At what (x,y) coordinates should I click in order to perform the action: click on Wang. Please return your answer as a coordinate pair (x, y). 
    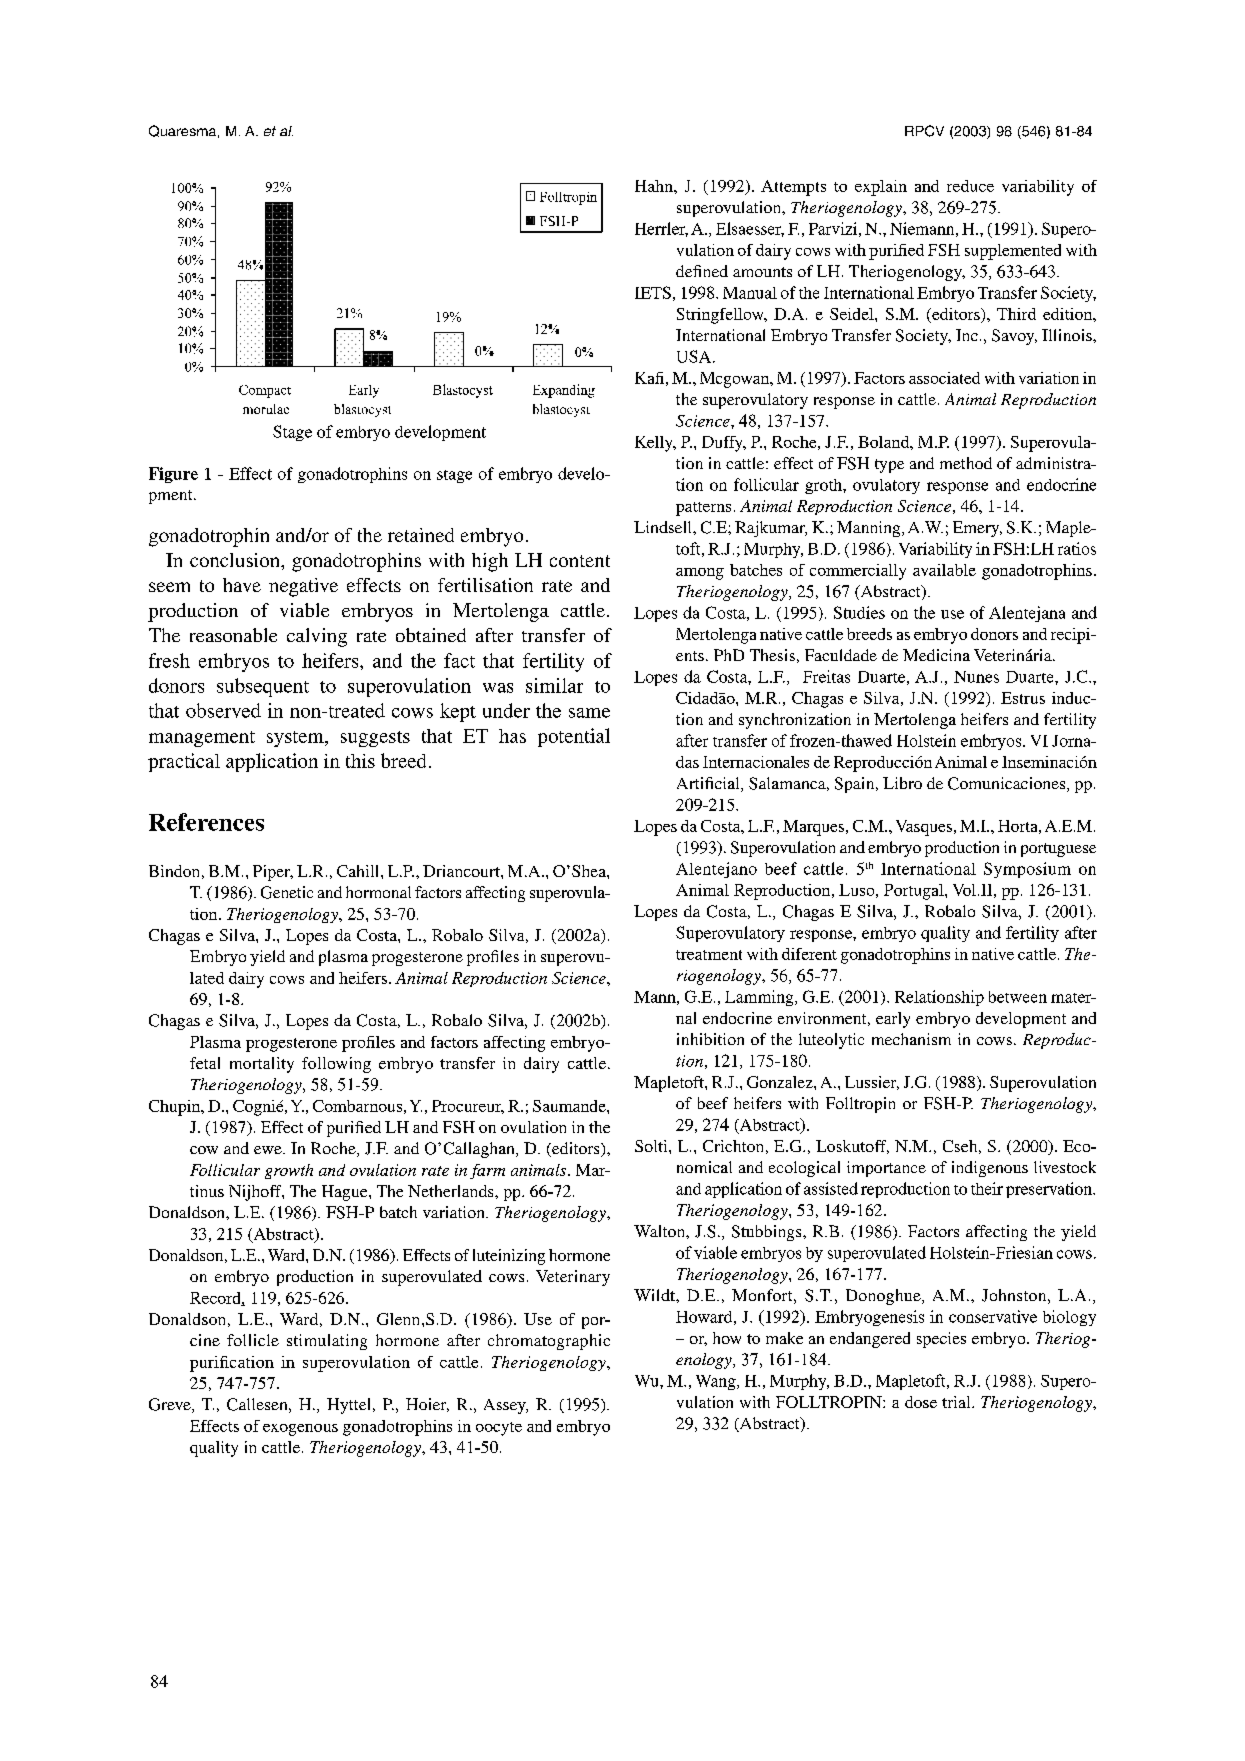
    Looking at the image, I should click on (717, 1382).
